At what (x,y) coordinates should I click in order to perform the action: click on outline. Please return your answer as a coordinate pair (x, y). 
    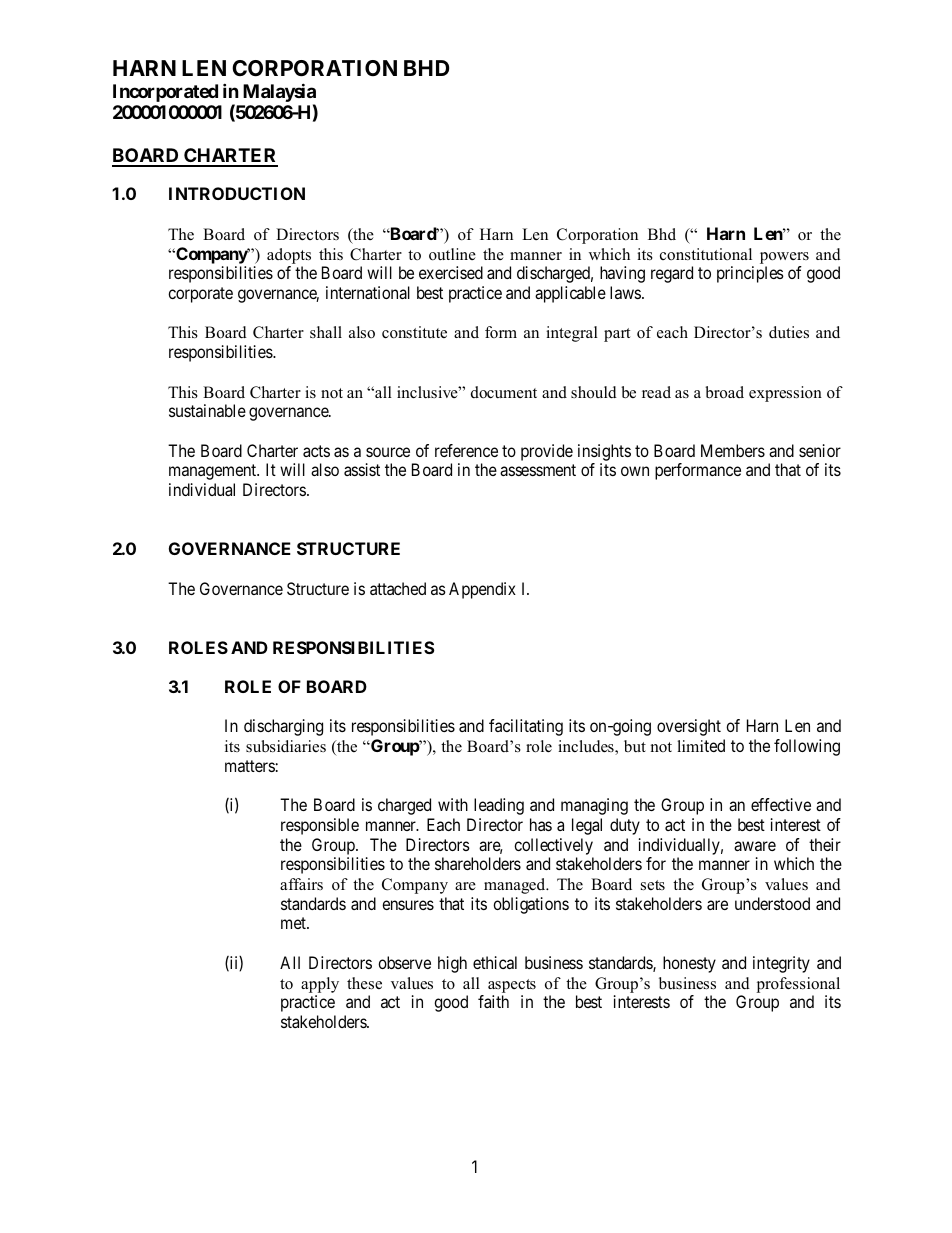
    Looking at the image, I should click on (452, 254).
